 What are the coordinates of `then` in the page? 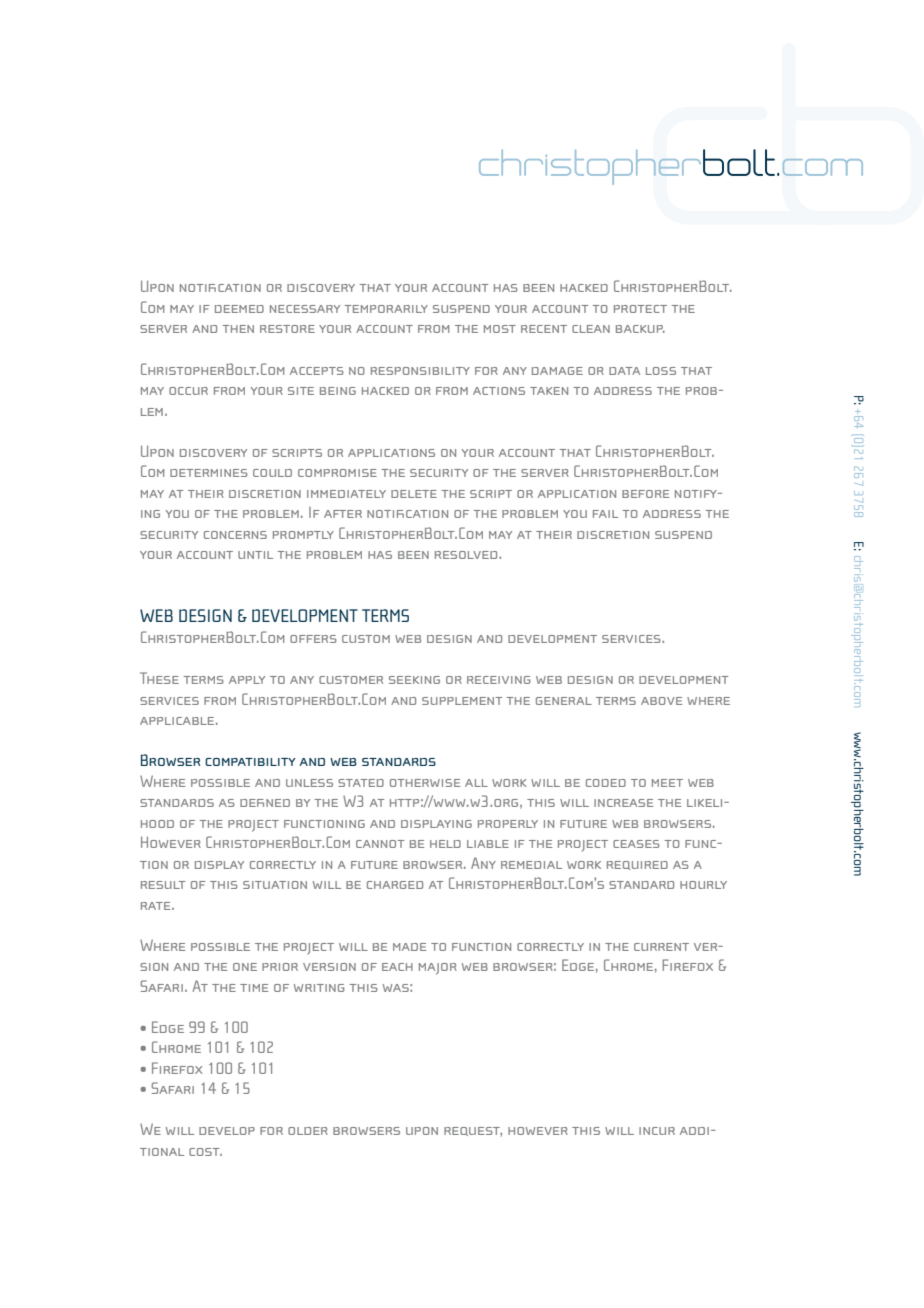 It's located at (238, 329).
